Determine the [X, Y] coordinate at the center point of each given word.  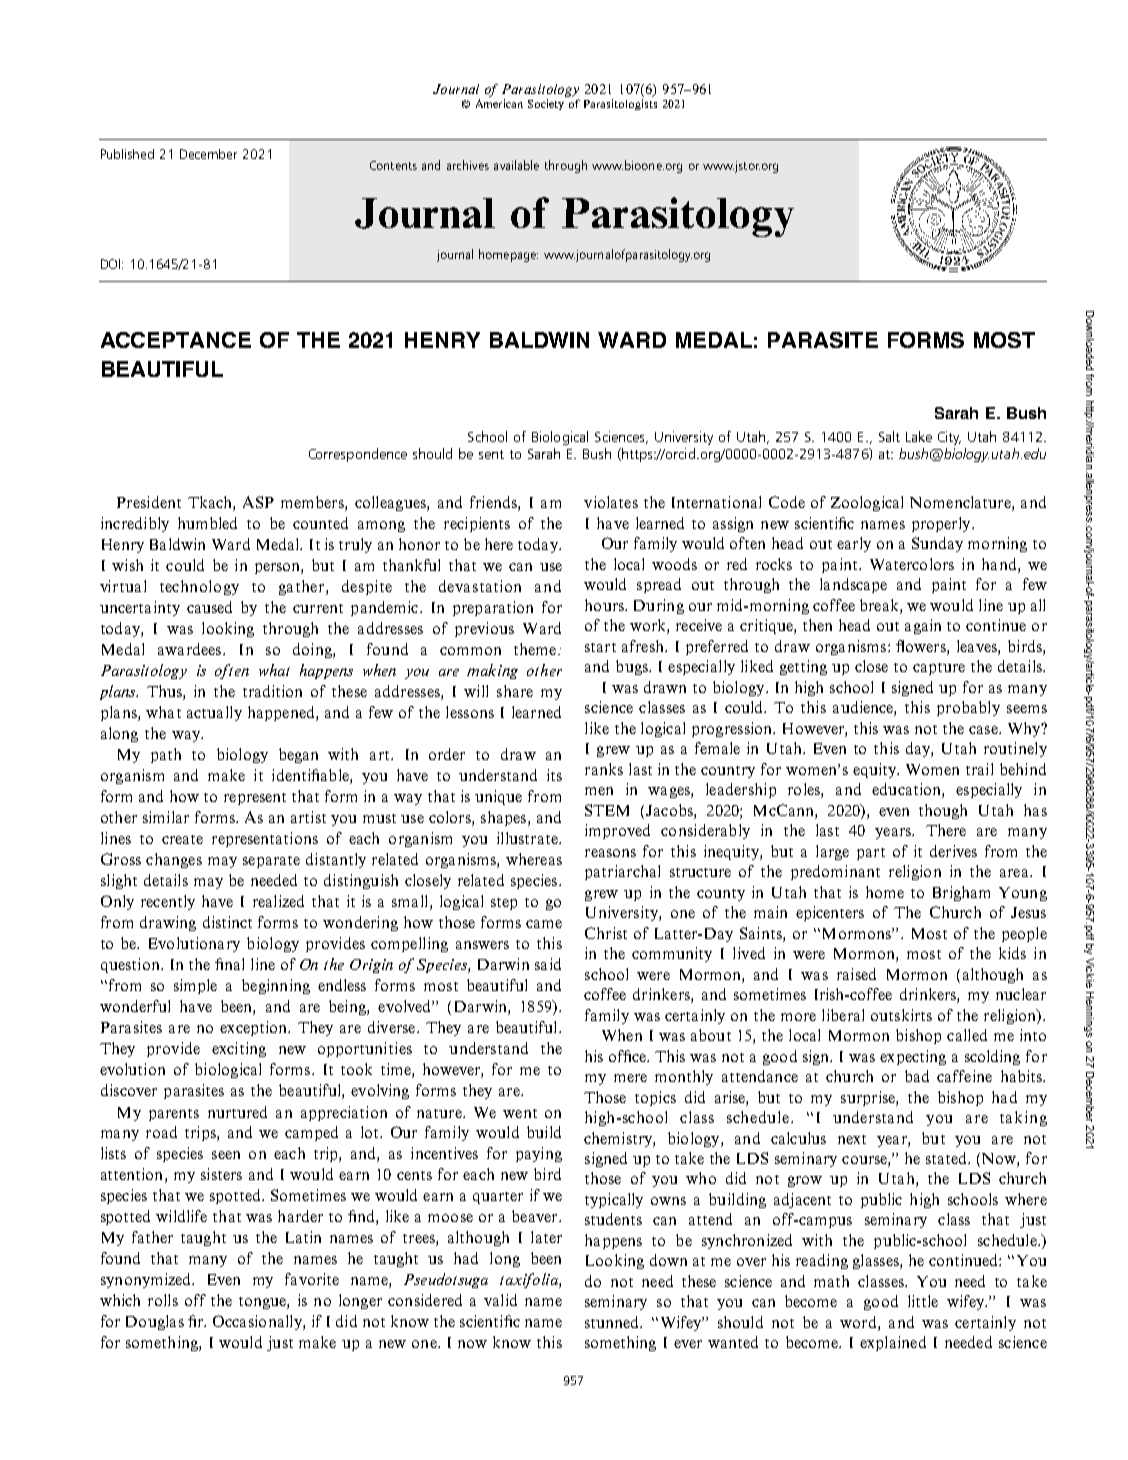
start [600, 647]
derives [953, 851]
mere [630, 1078]
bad [917, 1076]
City [949, 438]
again [923, 626]
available [516, 165]
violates [611, 502]
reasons [610, 853]
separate [271, 862]
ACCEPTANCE [176, 340]
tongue [263, 1303]
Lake [919, 436]
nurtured [237, 1112]
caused [209, 607]
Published [127, 154]
